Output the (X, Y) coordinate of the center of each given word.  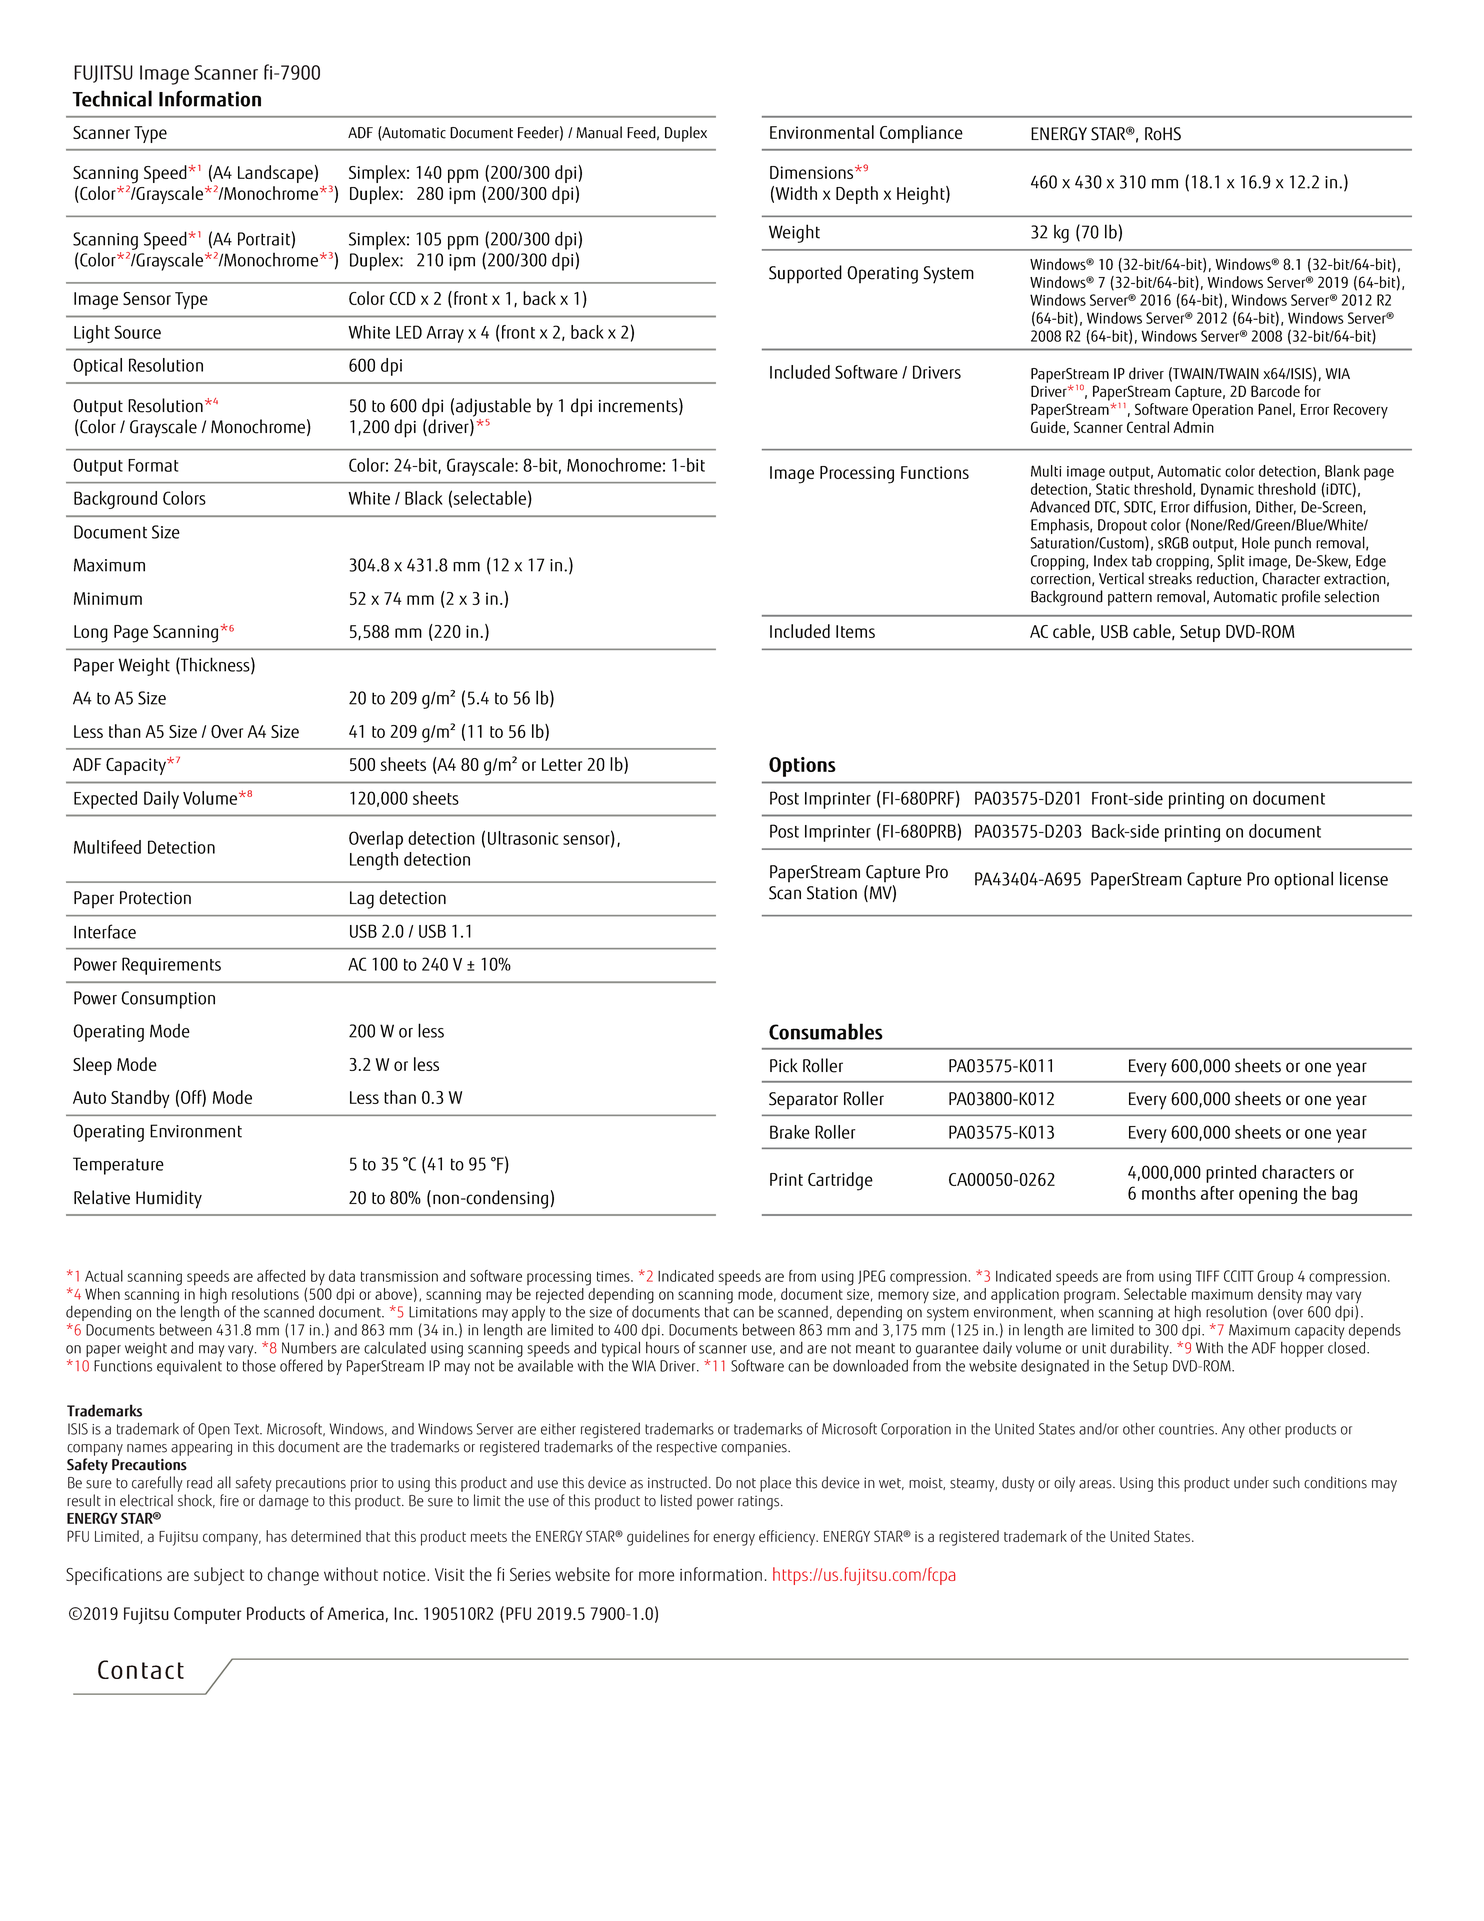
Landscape (275, 174)
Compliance (921, 134)
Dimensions (813, 172)
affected (281, 1276)
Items (855, 631)
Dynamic (1226, 492)
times (614, 1276)
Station (832, 893)
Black (424, 498)
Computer (207, 1615)
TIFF (1207, 1276)
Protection (155, 898)
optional (1303, 880)
